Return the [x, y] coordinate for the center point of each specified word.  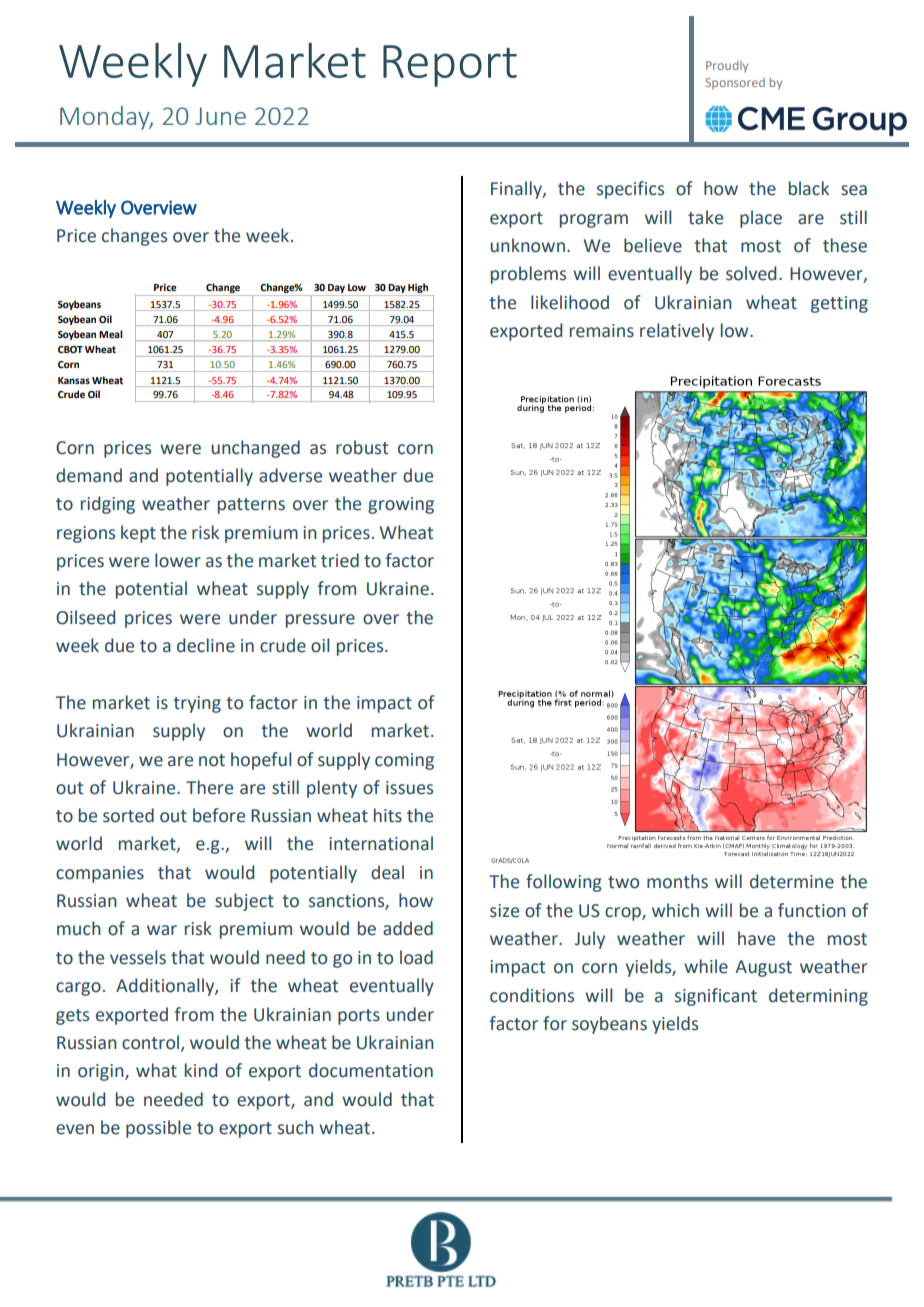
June [220, 116]
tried [340, 560]
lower [178, 560]
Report [450, 66]
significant [716, 997]
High [419, 289]
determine [792, 881]
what [156, 1070]
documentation [371, 1070]
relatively [677, 332]
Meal [110, 334]
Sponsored [735, 84]
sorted [128, 815]
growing [401, 505]
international [381, 843]
